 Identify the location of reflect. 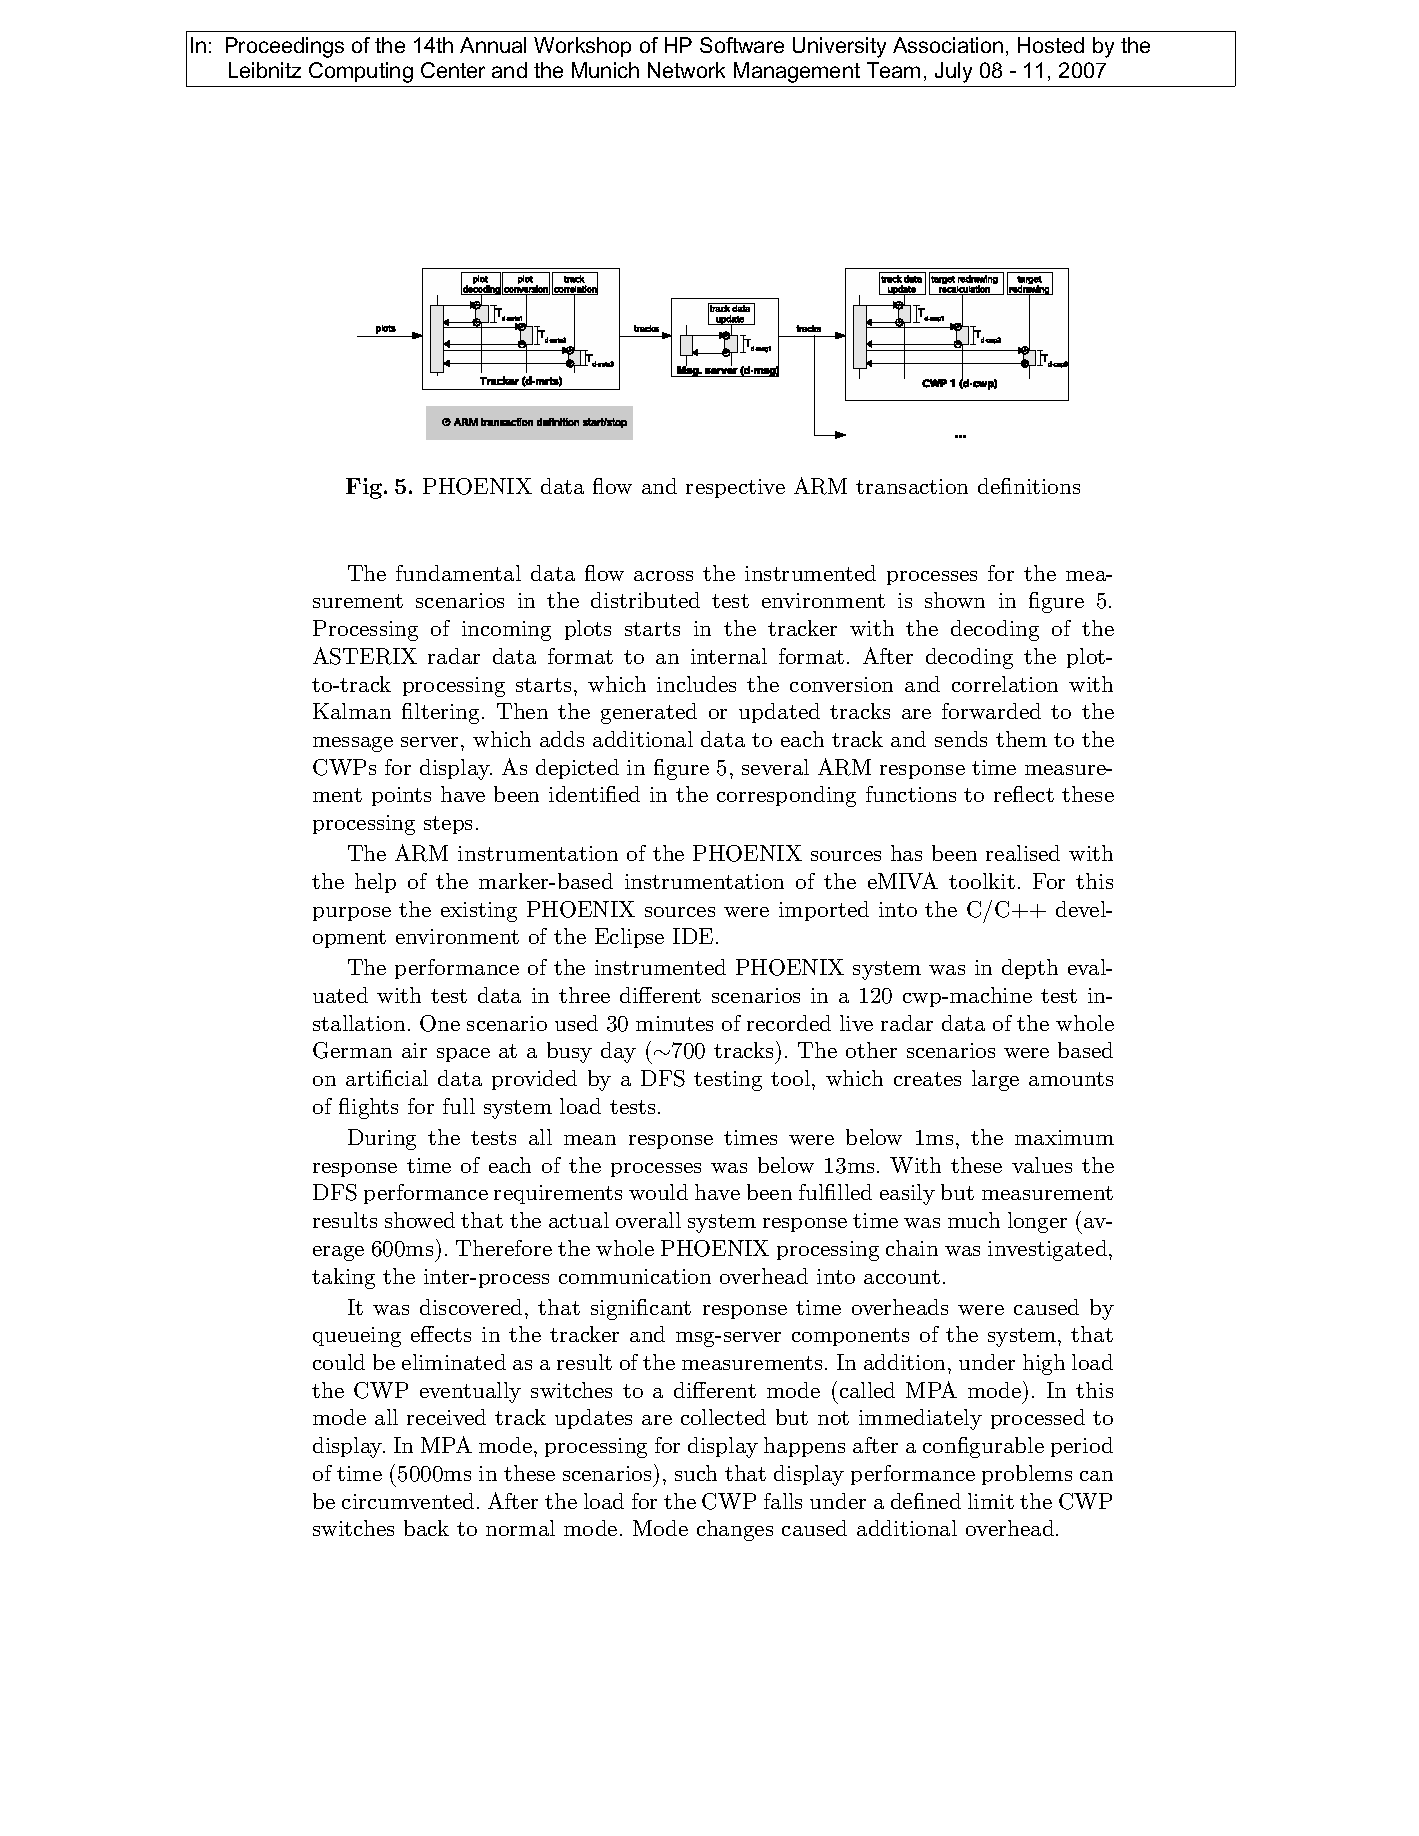
(1024, 794).
